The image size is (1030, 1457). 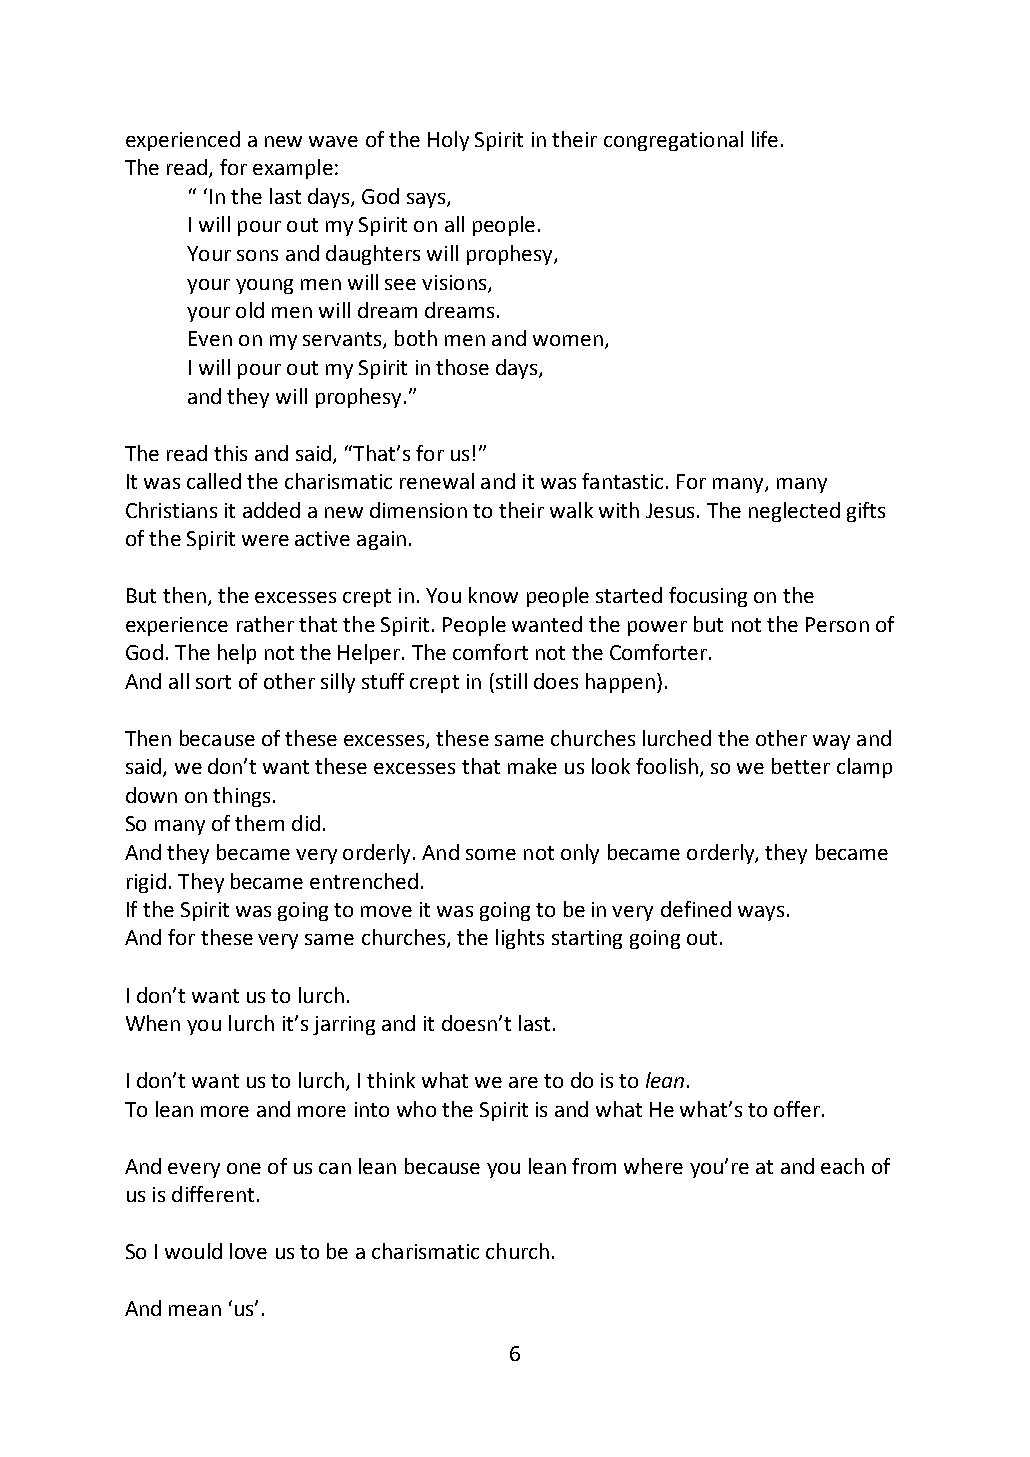 What do you see at coordinates (146, 883) in the screenshot?
I see `rigid` at bounding box center [146, 883].
